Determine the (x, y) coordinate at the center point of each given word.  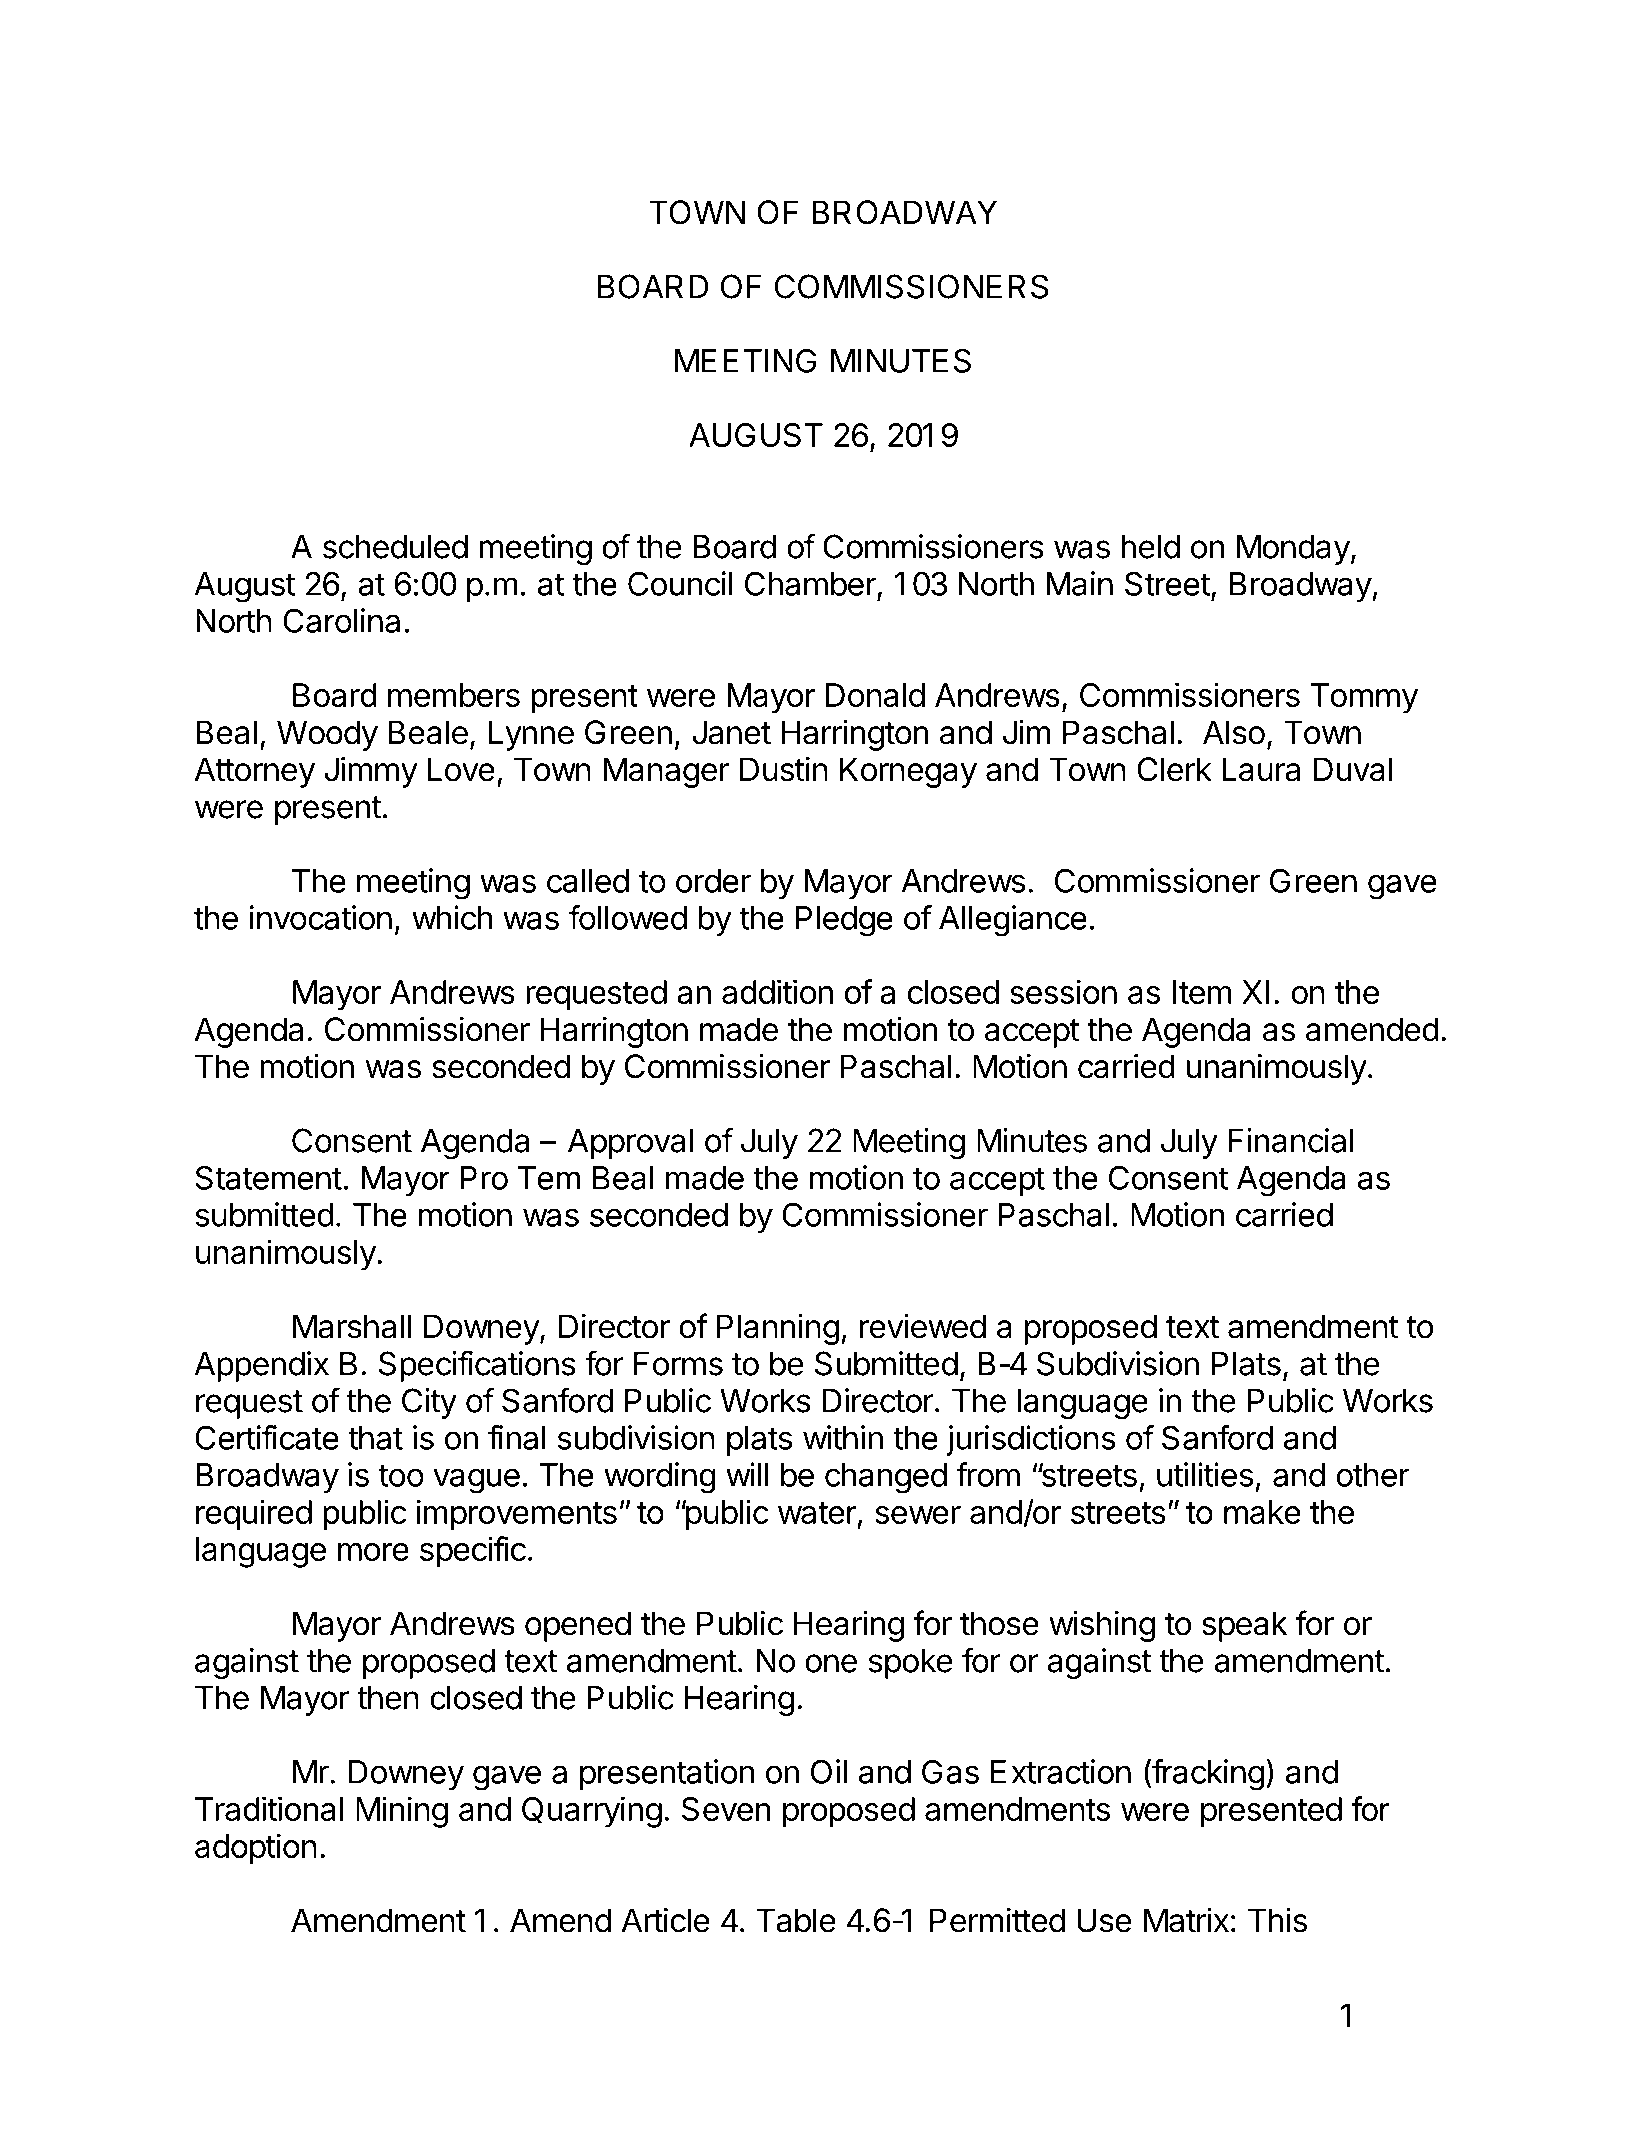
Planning (778, 1329)
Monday (1293, 549)
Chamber (810, 583)
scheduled (395, 546)
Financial (1291, 1140)
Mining (402, 1812)
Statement (268, 1177)
